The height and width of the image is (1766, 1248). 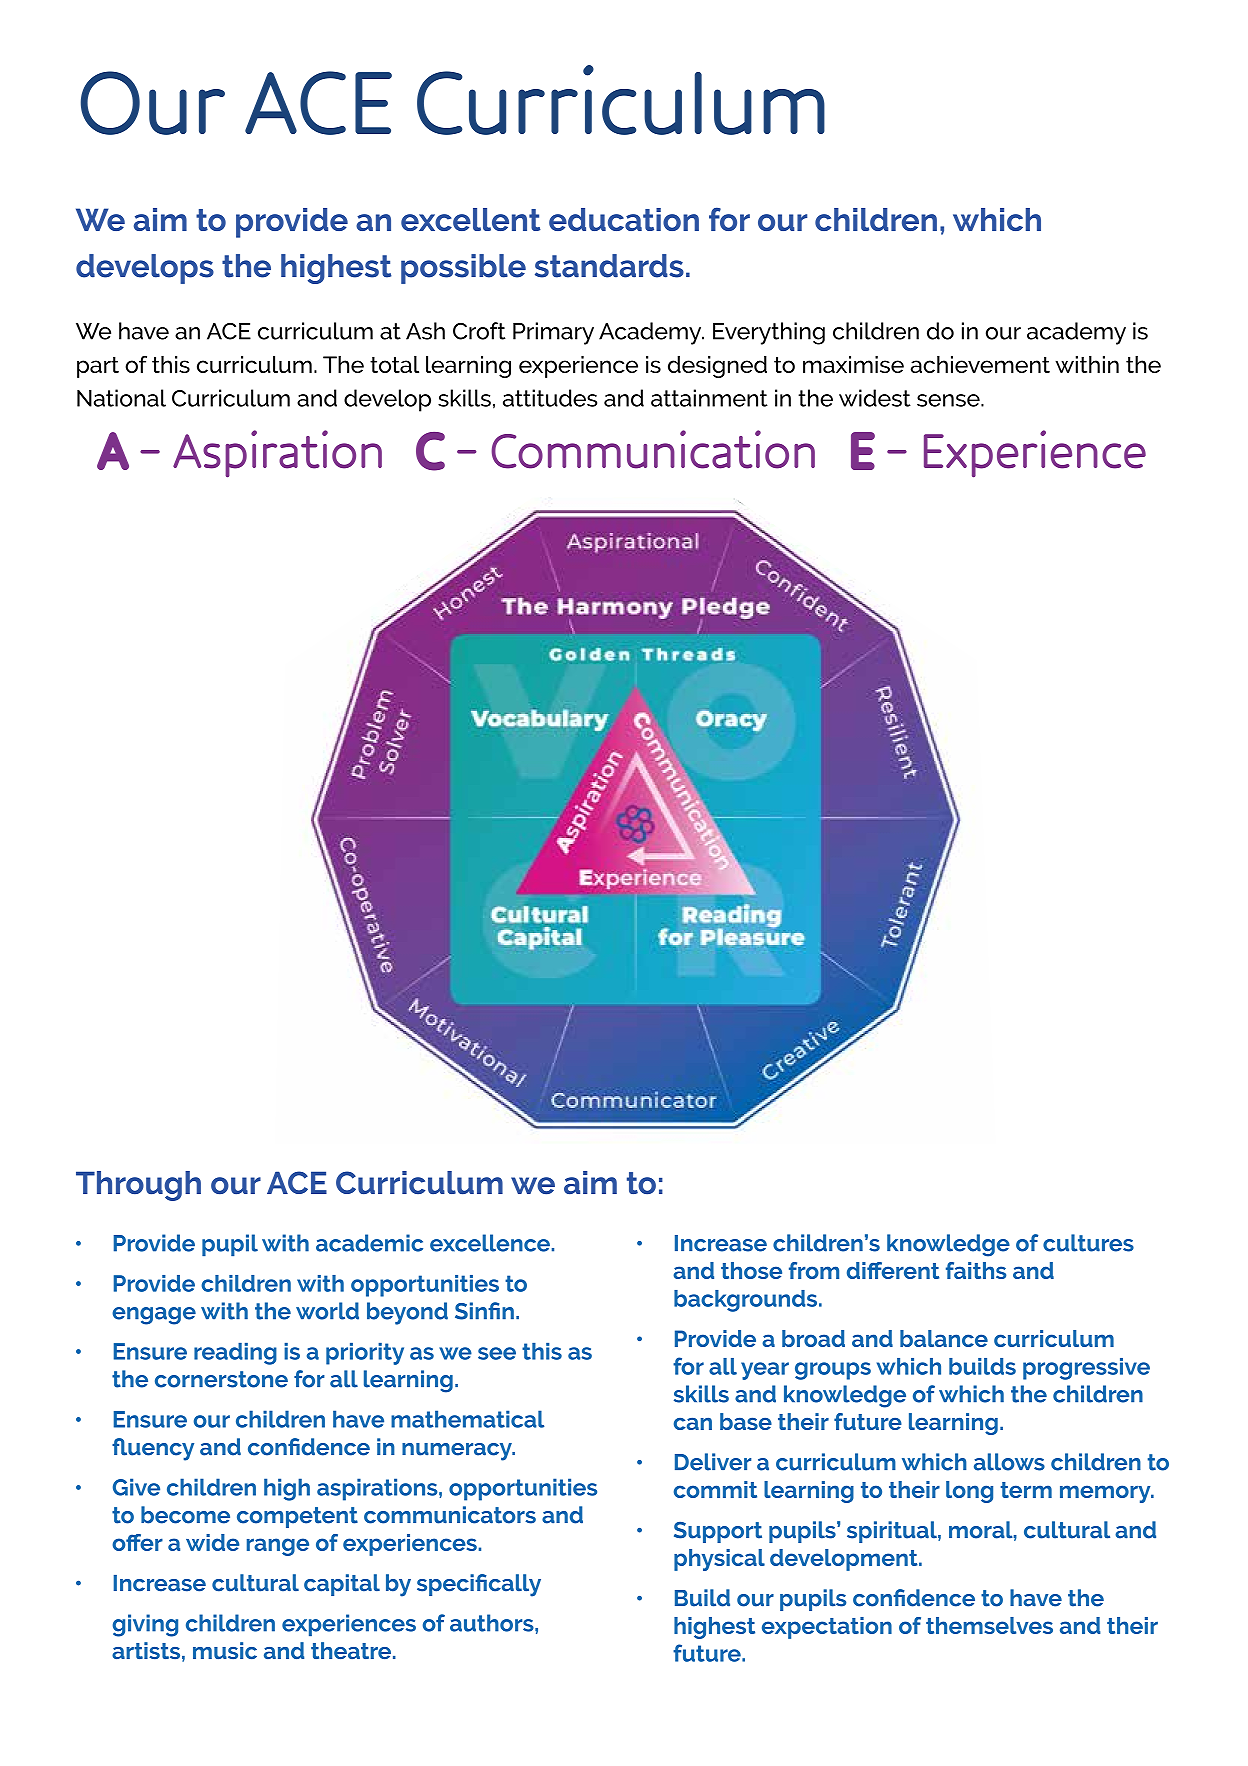 I want to click on achievement, so click(x=980, y=364).
